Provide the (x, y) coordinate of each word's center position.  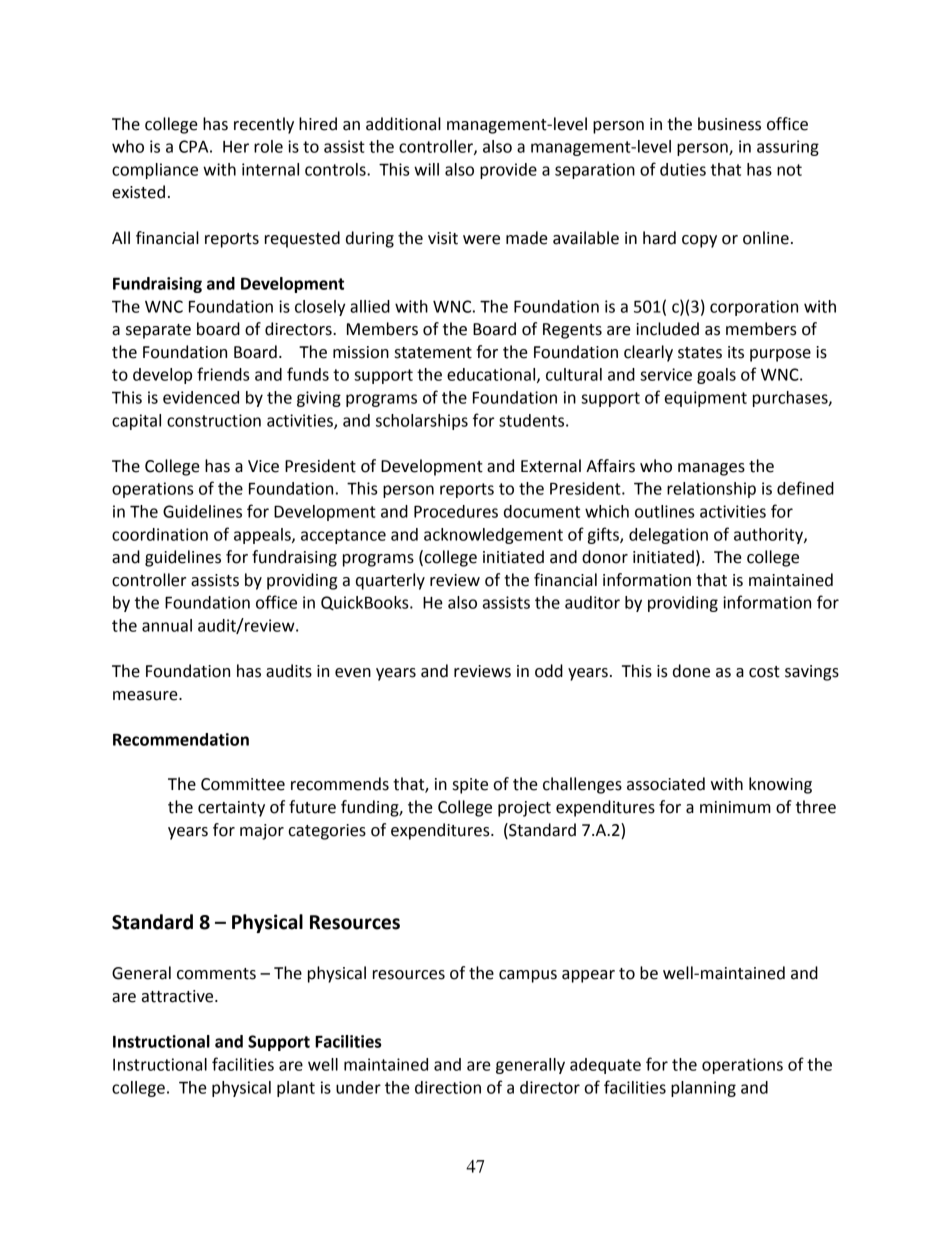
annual (167, 625)
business (729, 124)
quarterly (390, 581)
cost (764, 672)
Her (236, 147)
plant (296, 1089)
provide (508, 171)
